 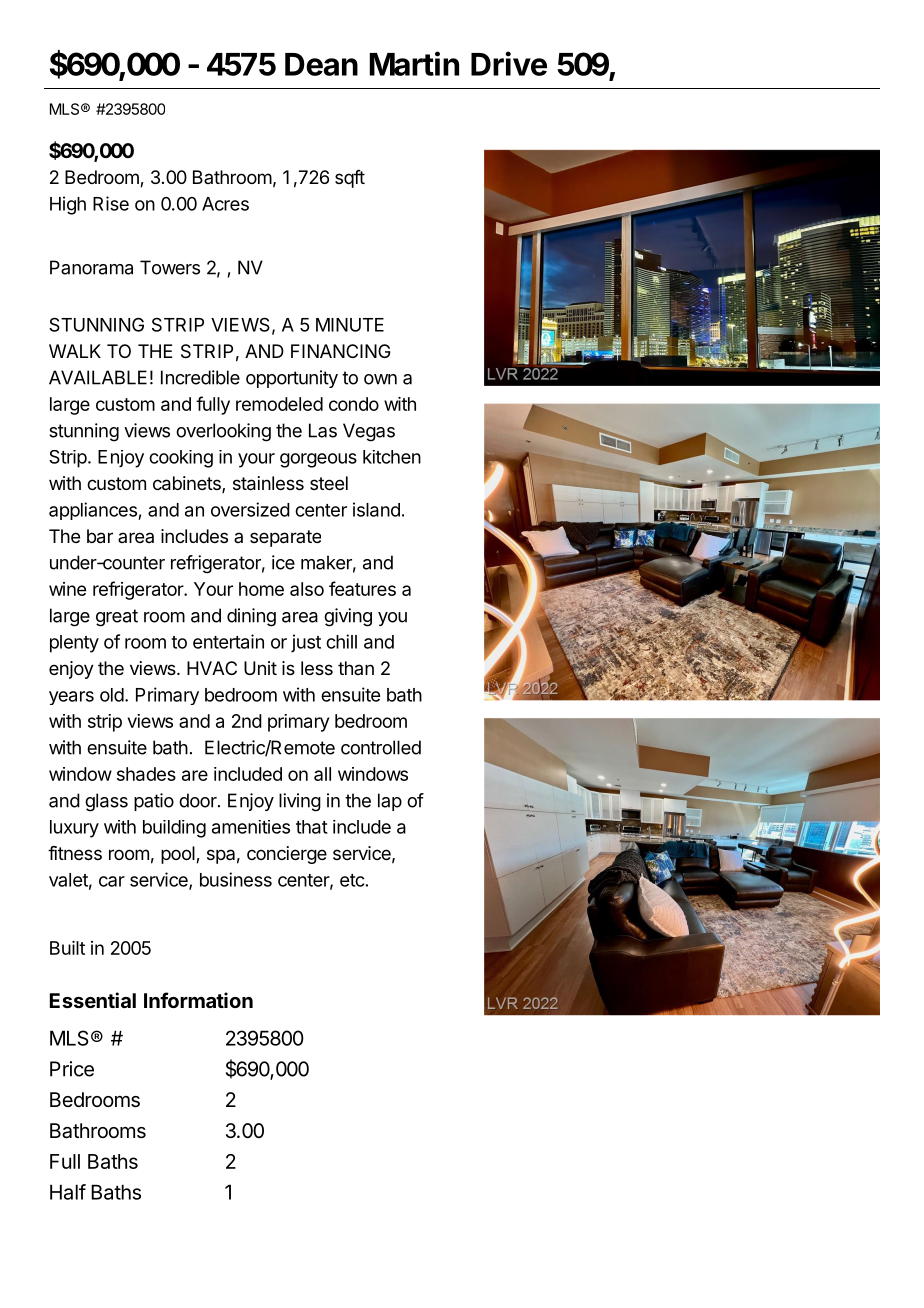 I want to click on Dean, so click(x=321, y=64).
